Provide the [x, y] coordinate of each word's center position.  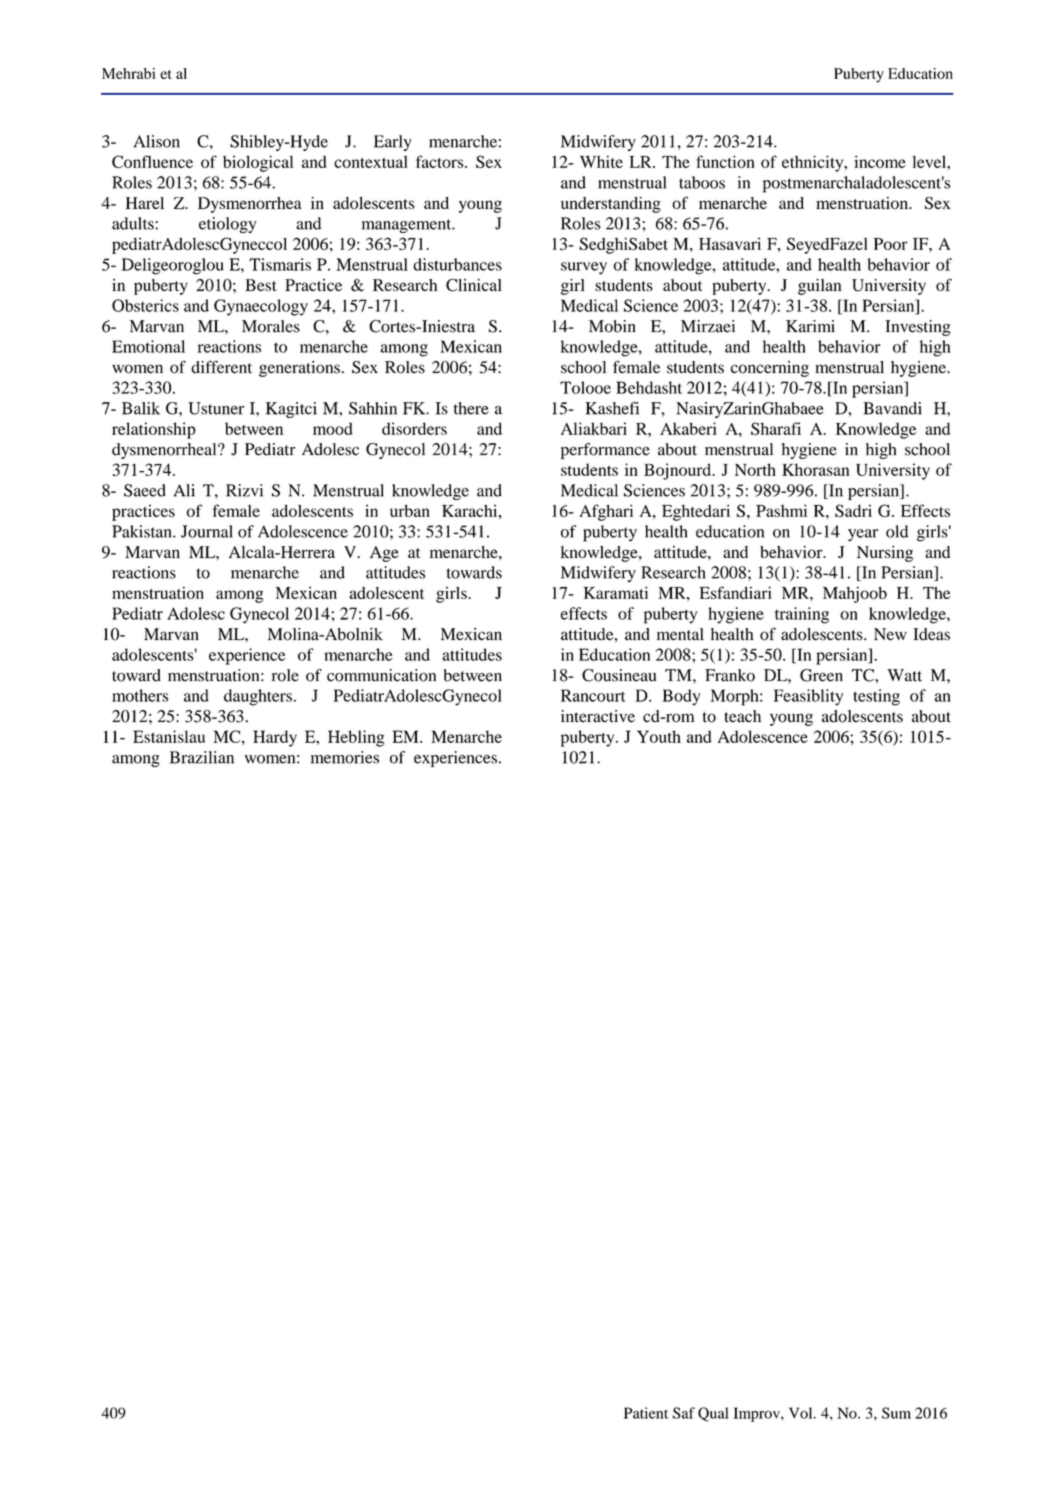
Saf [684, 1413]
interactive [598, 716]
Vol [802, 1413]
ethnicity [814, 163]
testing [876, 697]
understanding [611, 205]
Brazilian [202, 757]
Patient [646, 1413]
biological [258, 163]
